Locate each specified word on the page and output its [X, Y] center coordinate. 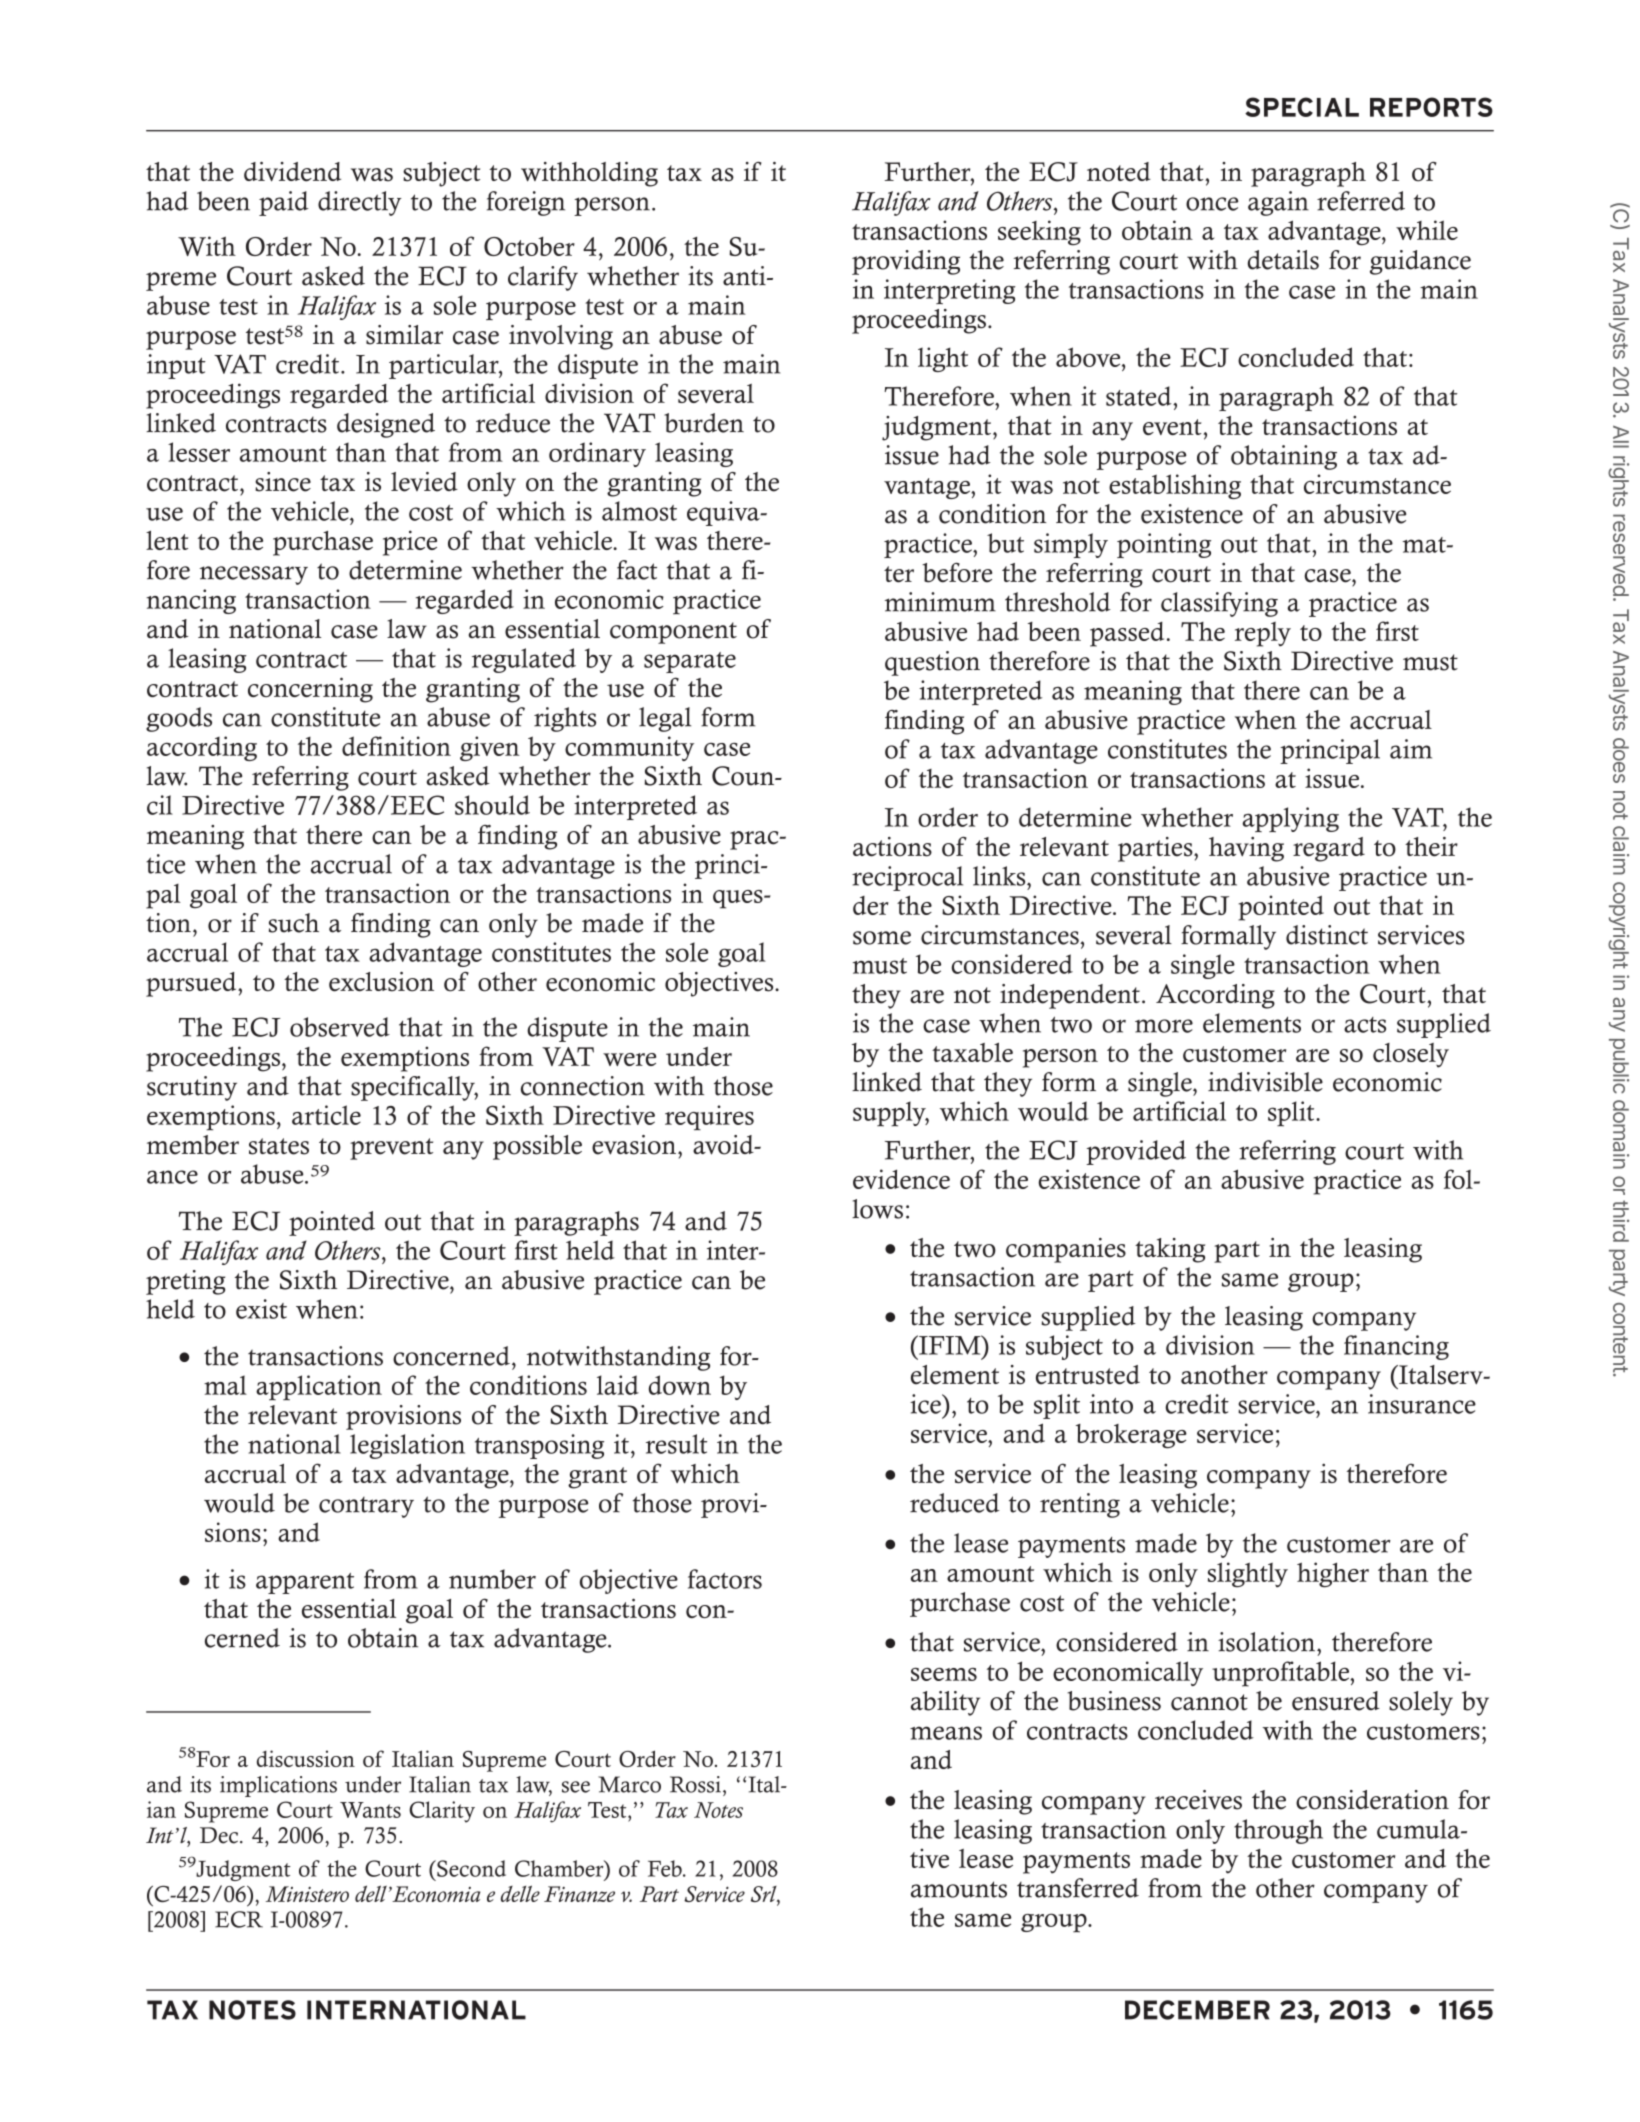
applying [1290, 819]
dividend [292, 172]
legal [665, 719]
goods [179, 719]
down [680, 1385]
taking [1170, 1250]
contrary [366, 1507]
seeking [1039, 233]
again [1278, 203]
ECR [239, 1919]
